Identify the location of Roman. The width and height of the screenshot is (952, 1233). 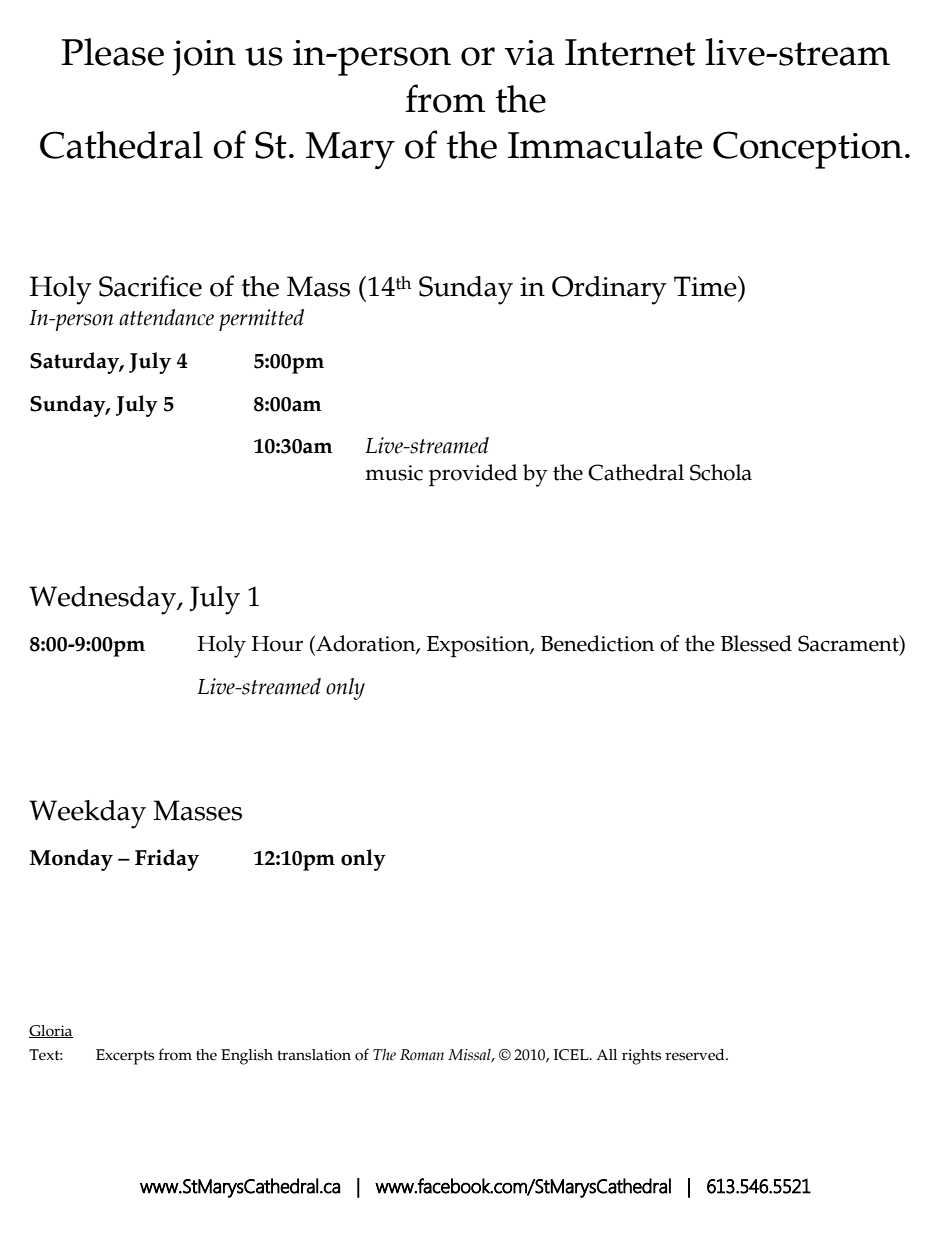
(422, 1055).
